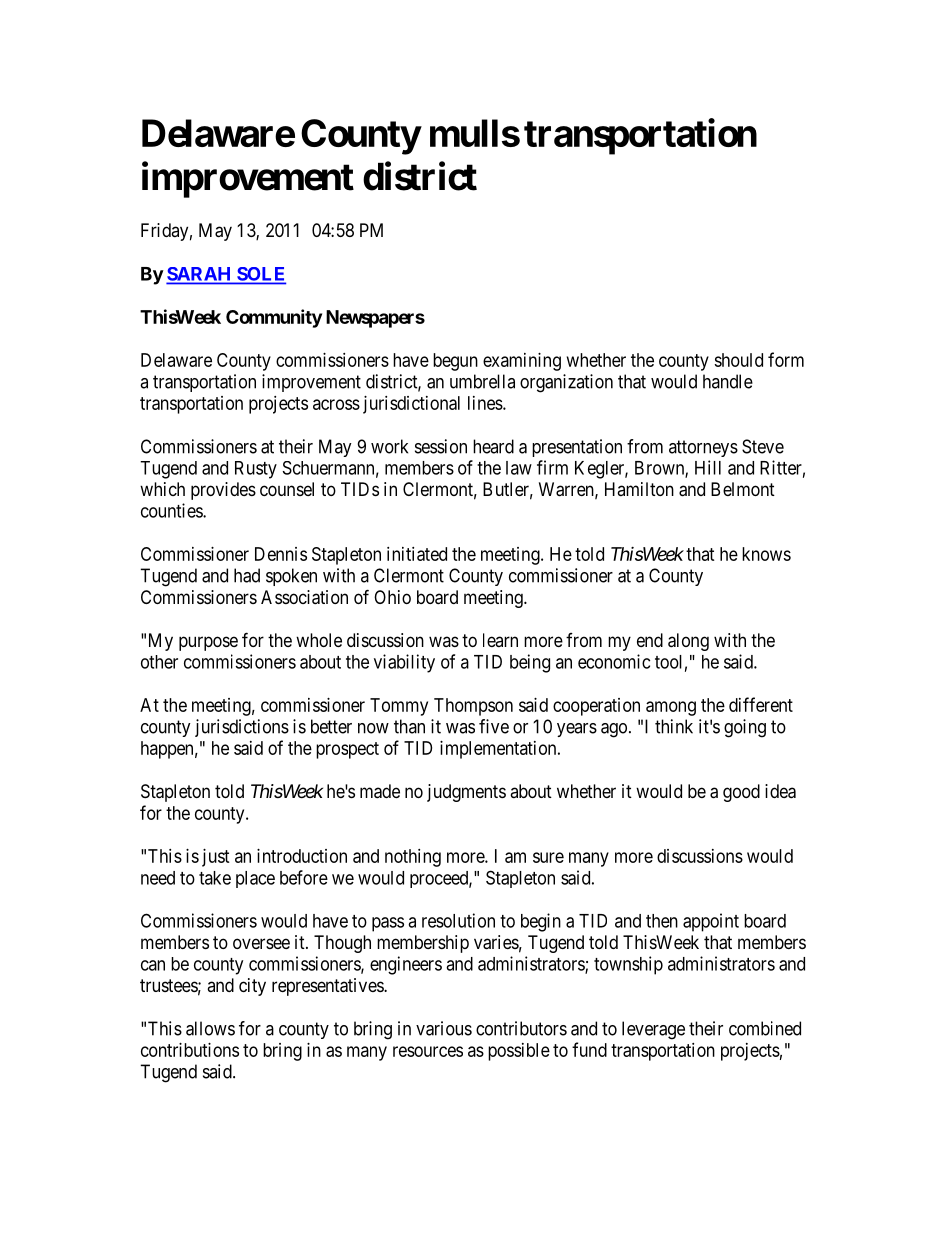  I want to click on Community, so click(274, 318).
